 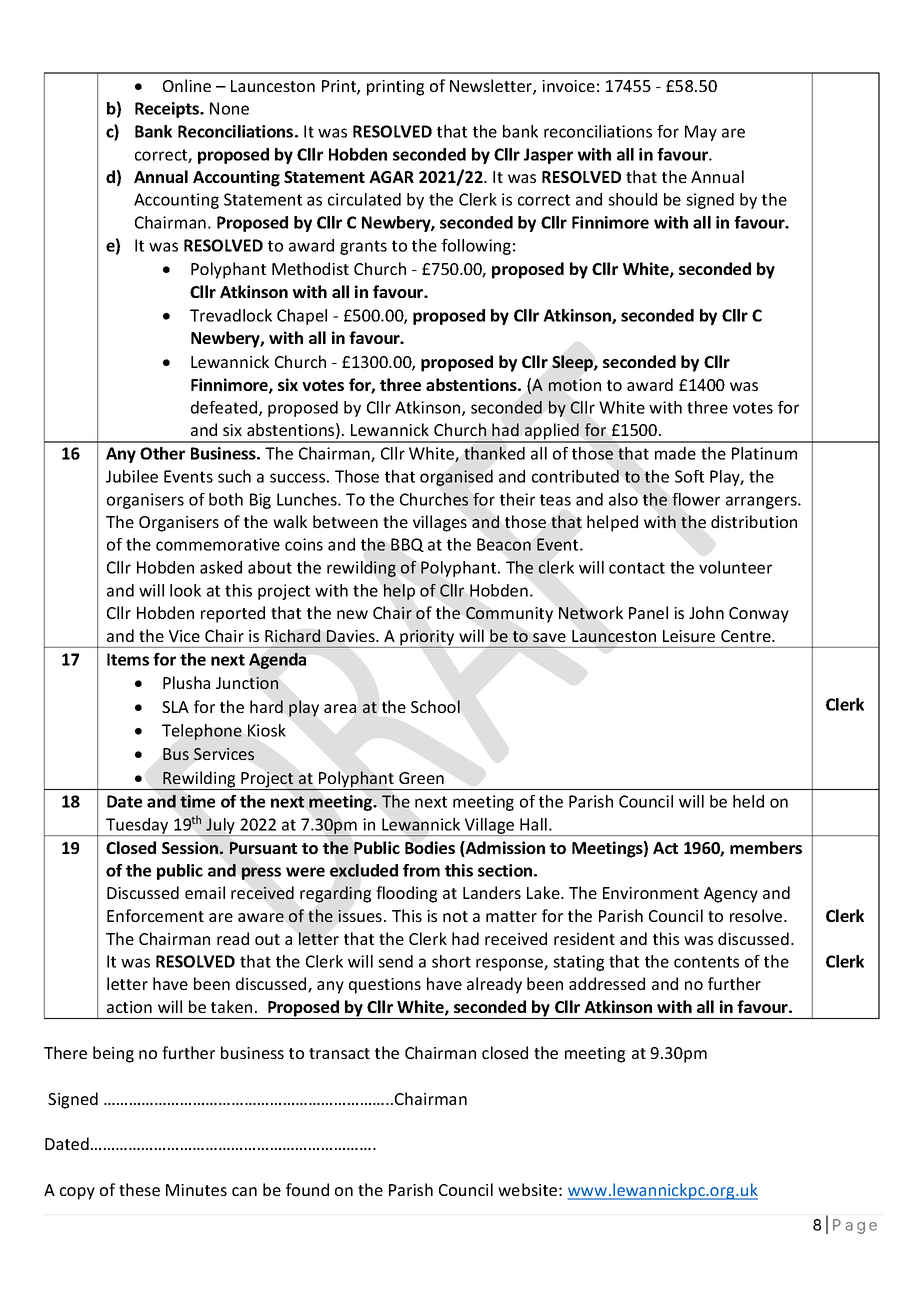 What do you see at coordinates (421, 778) in the screenshot?
I see `Green` at bounding box center [421, 778].
